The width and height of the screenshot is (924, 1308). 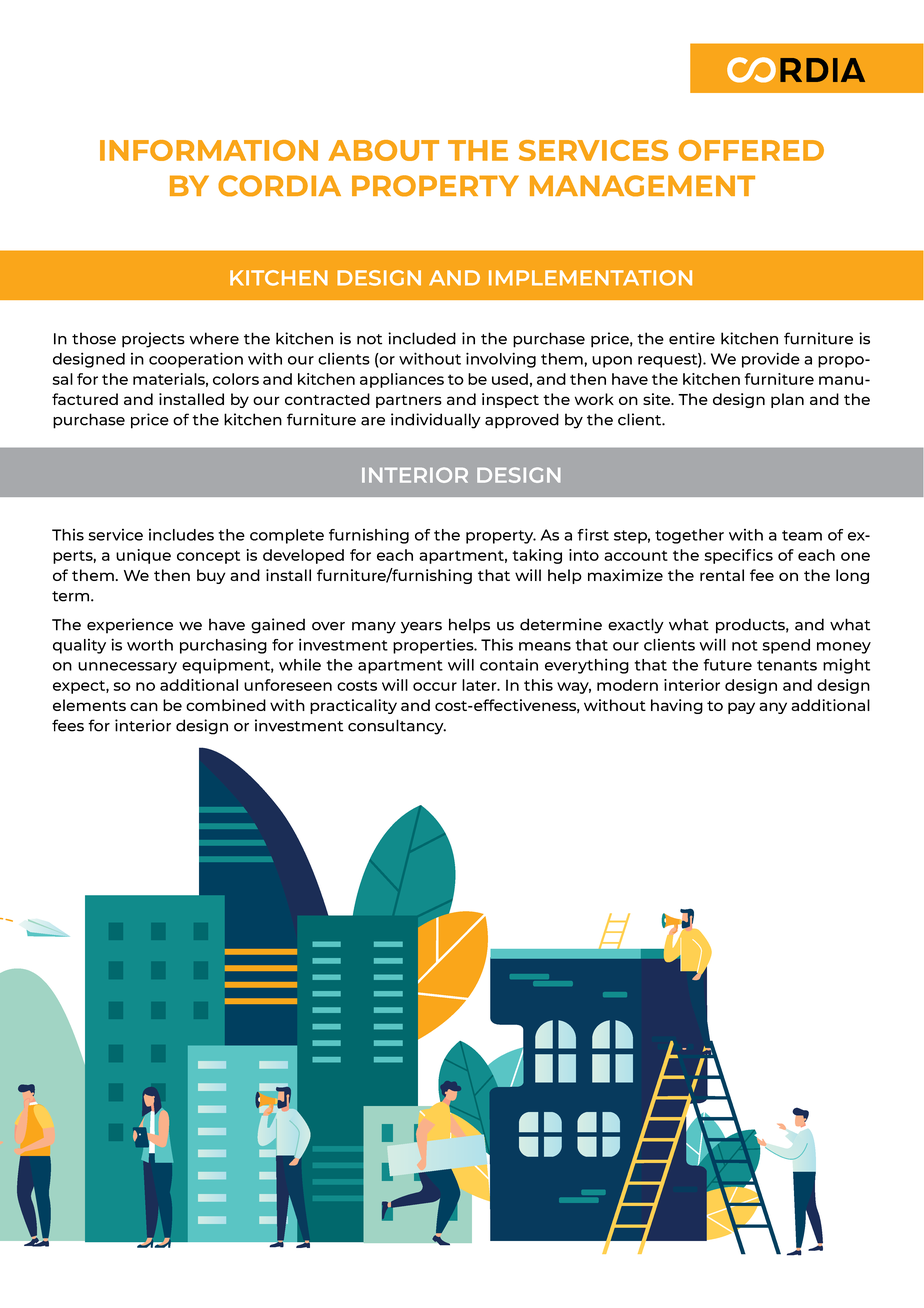 What do you see at coordinates (422, 338) in the screenshot?
I see `included` at bounding box center [422, 338].
